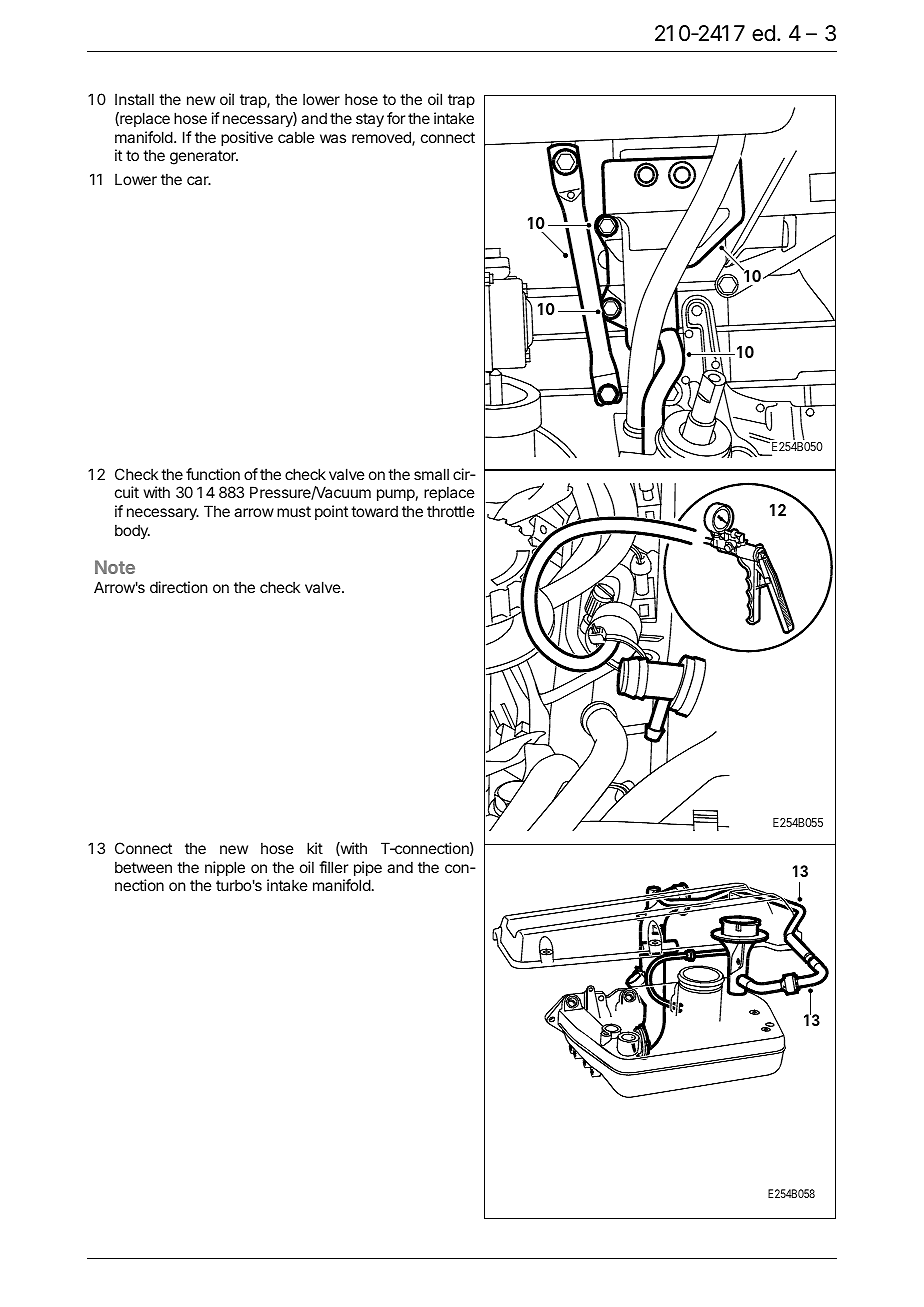 This document has height=1307, width=924. I want to click on kit, so click(315, 848).
